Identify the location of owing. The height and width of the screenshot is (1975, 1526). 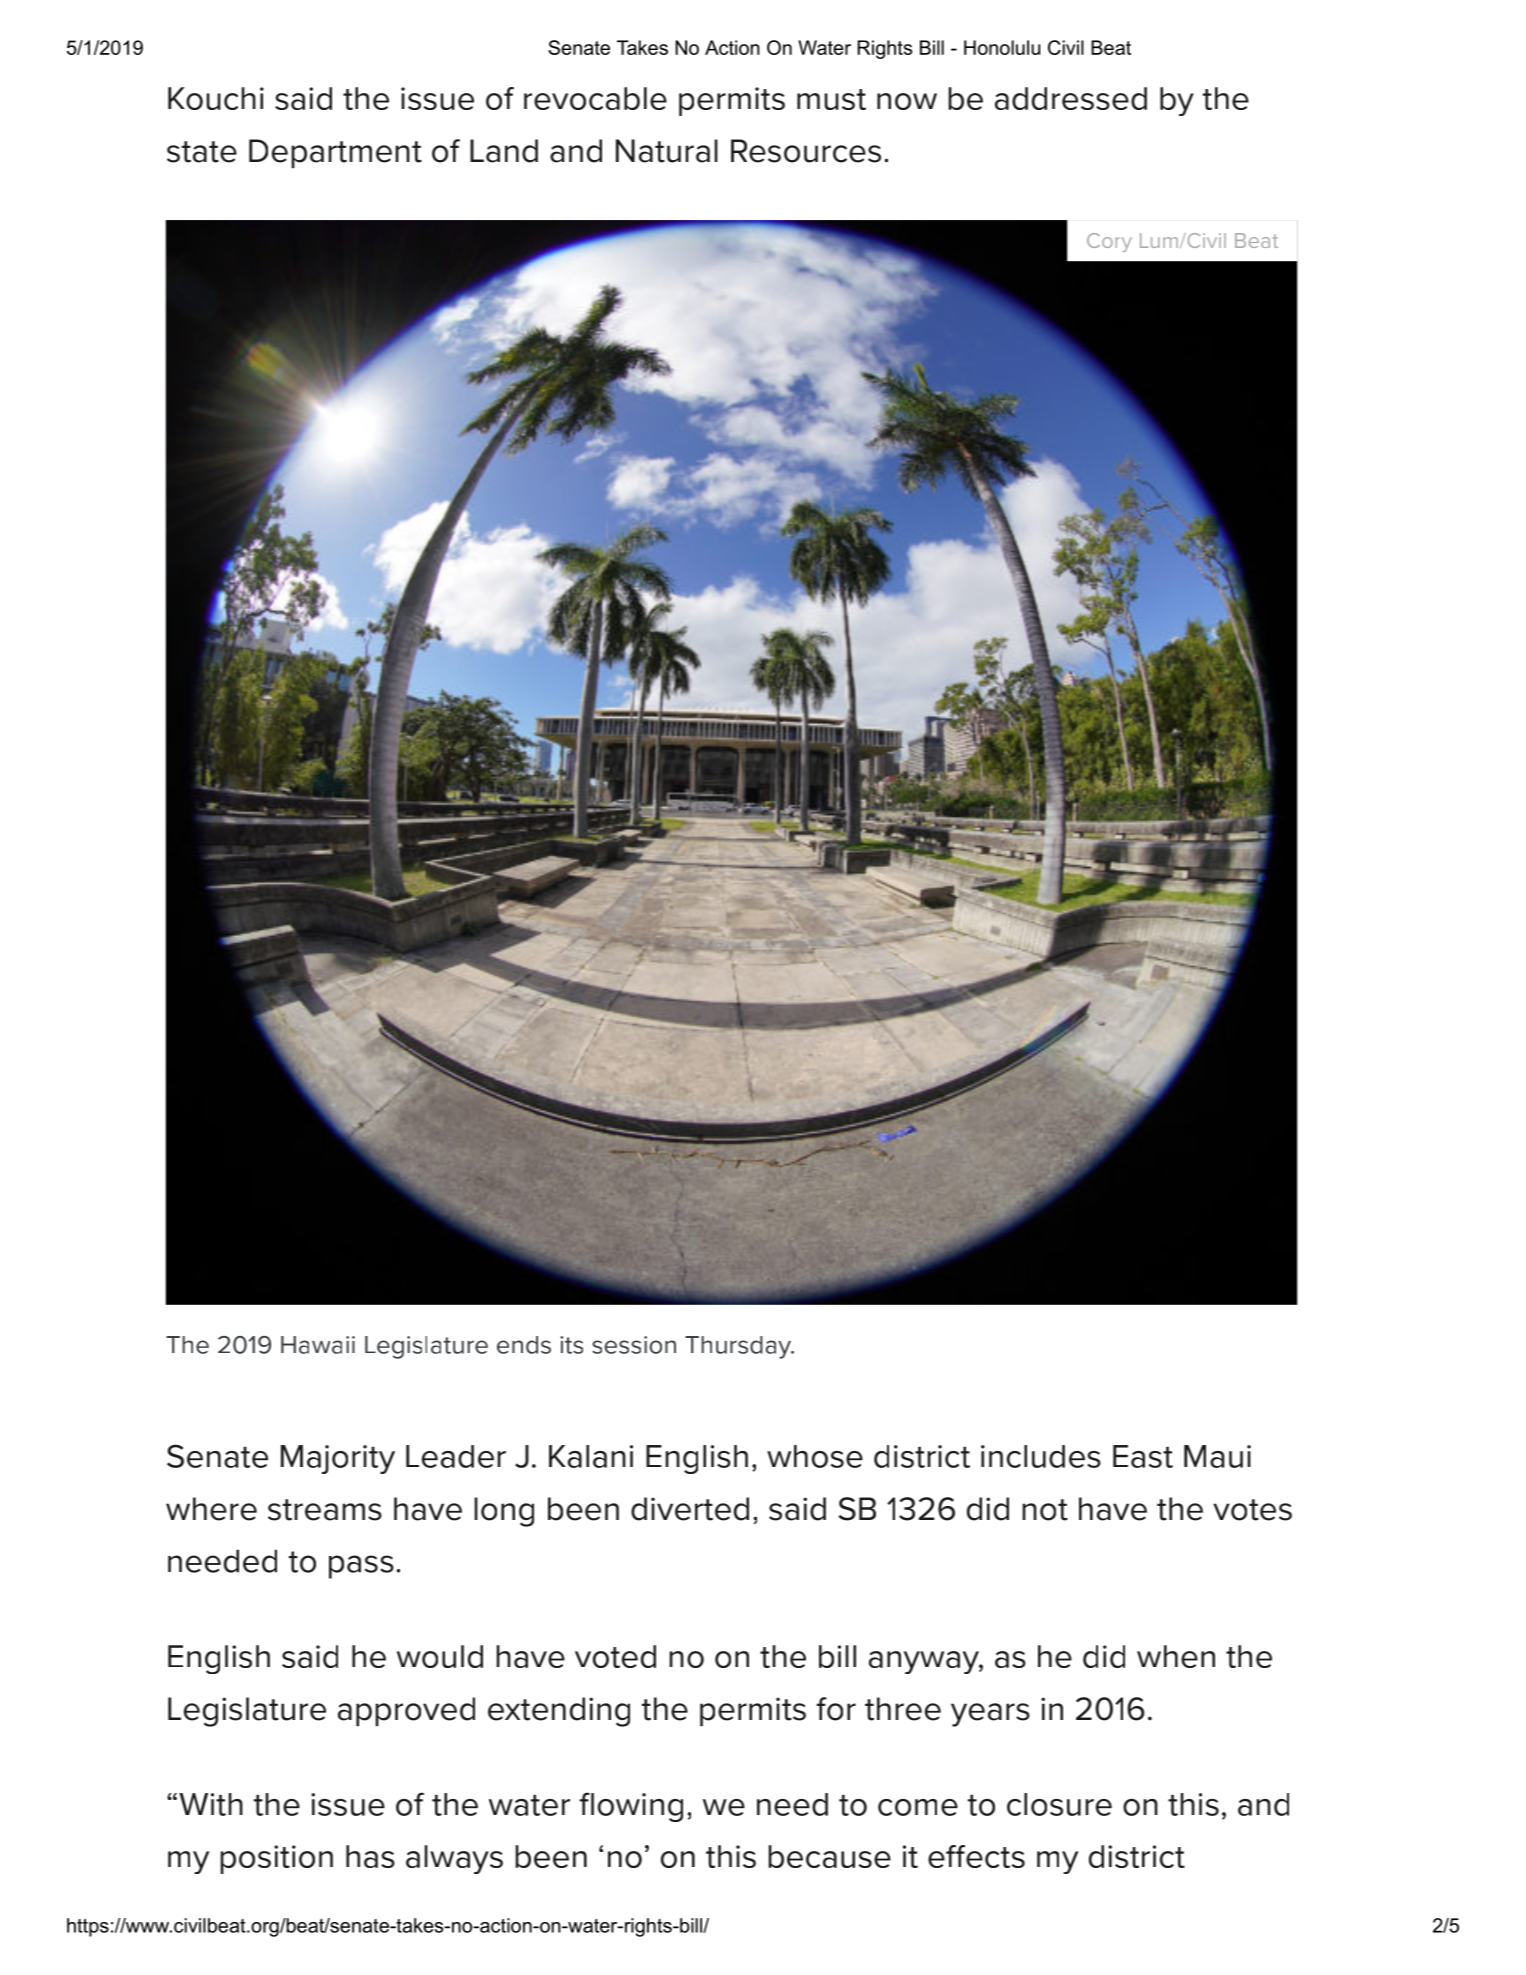
(640, 1807).
